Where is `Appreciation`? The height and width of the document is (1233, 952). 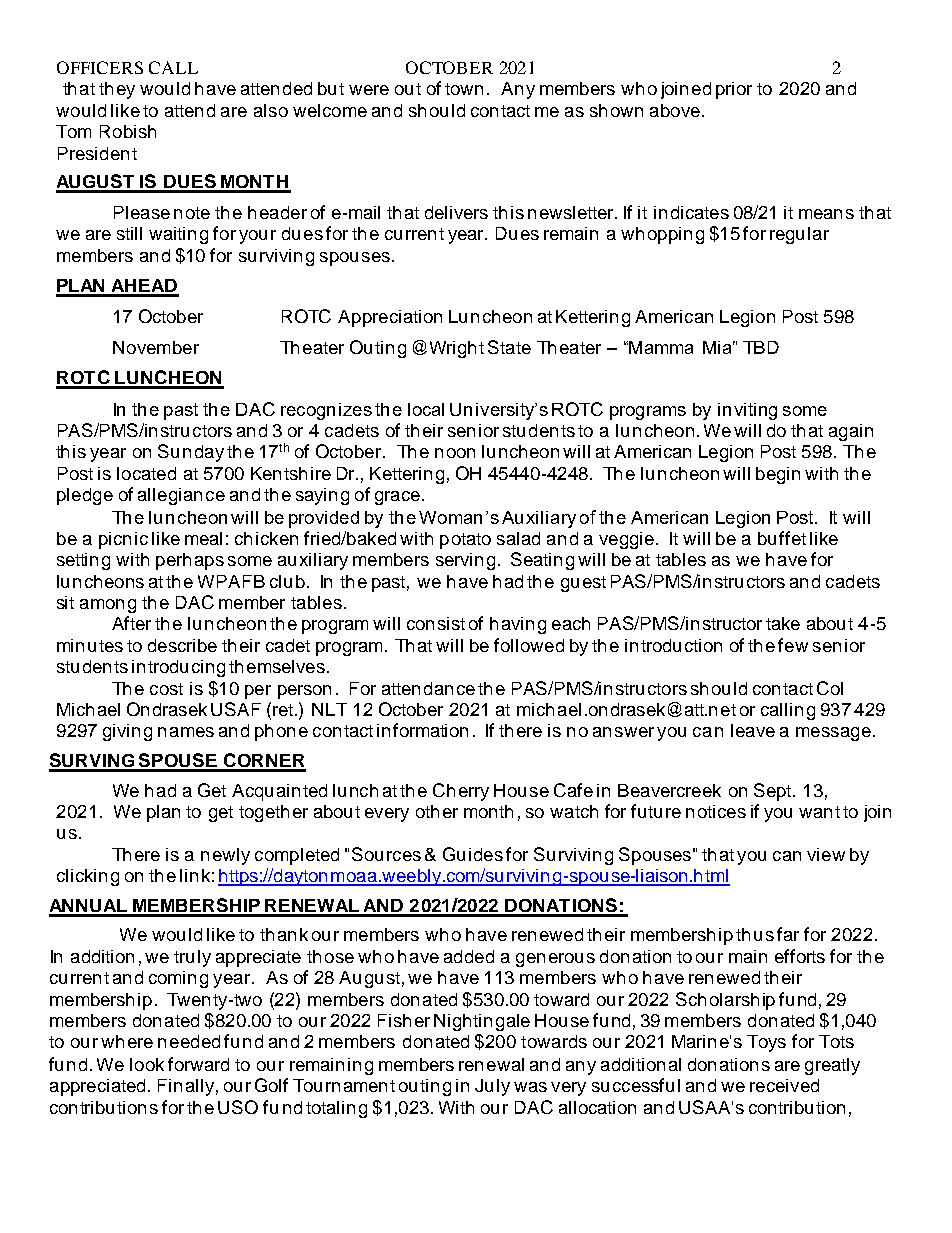 Appreciation is located at coordinates (390, 318).
